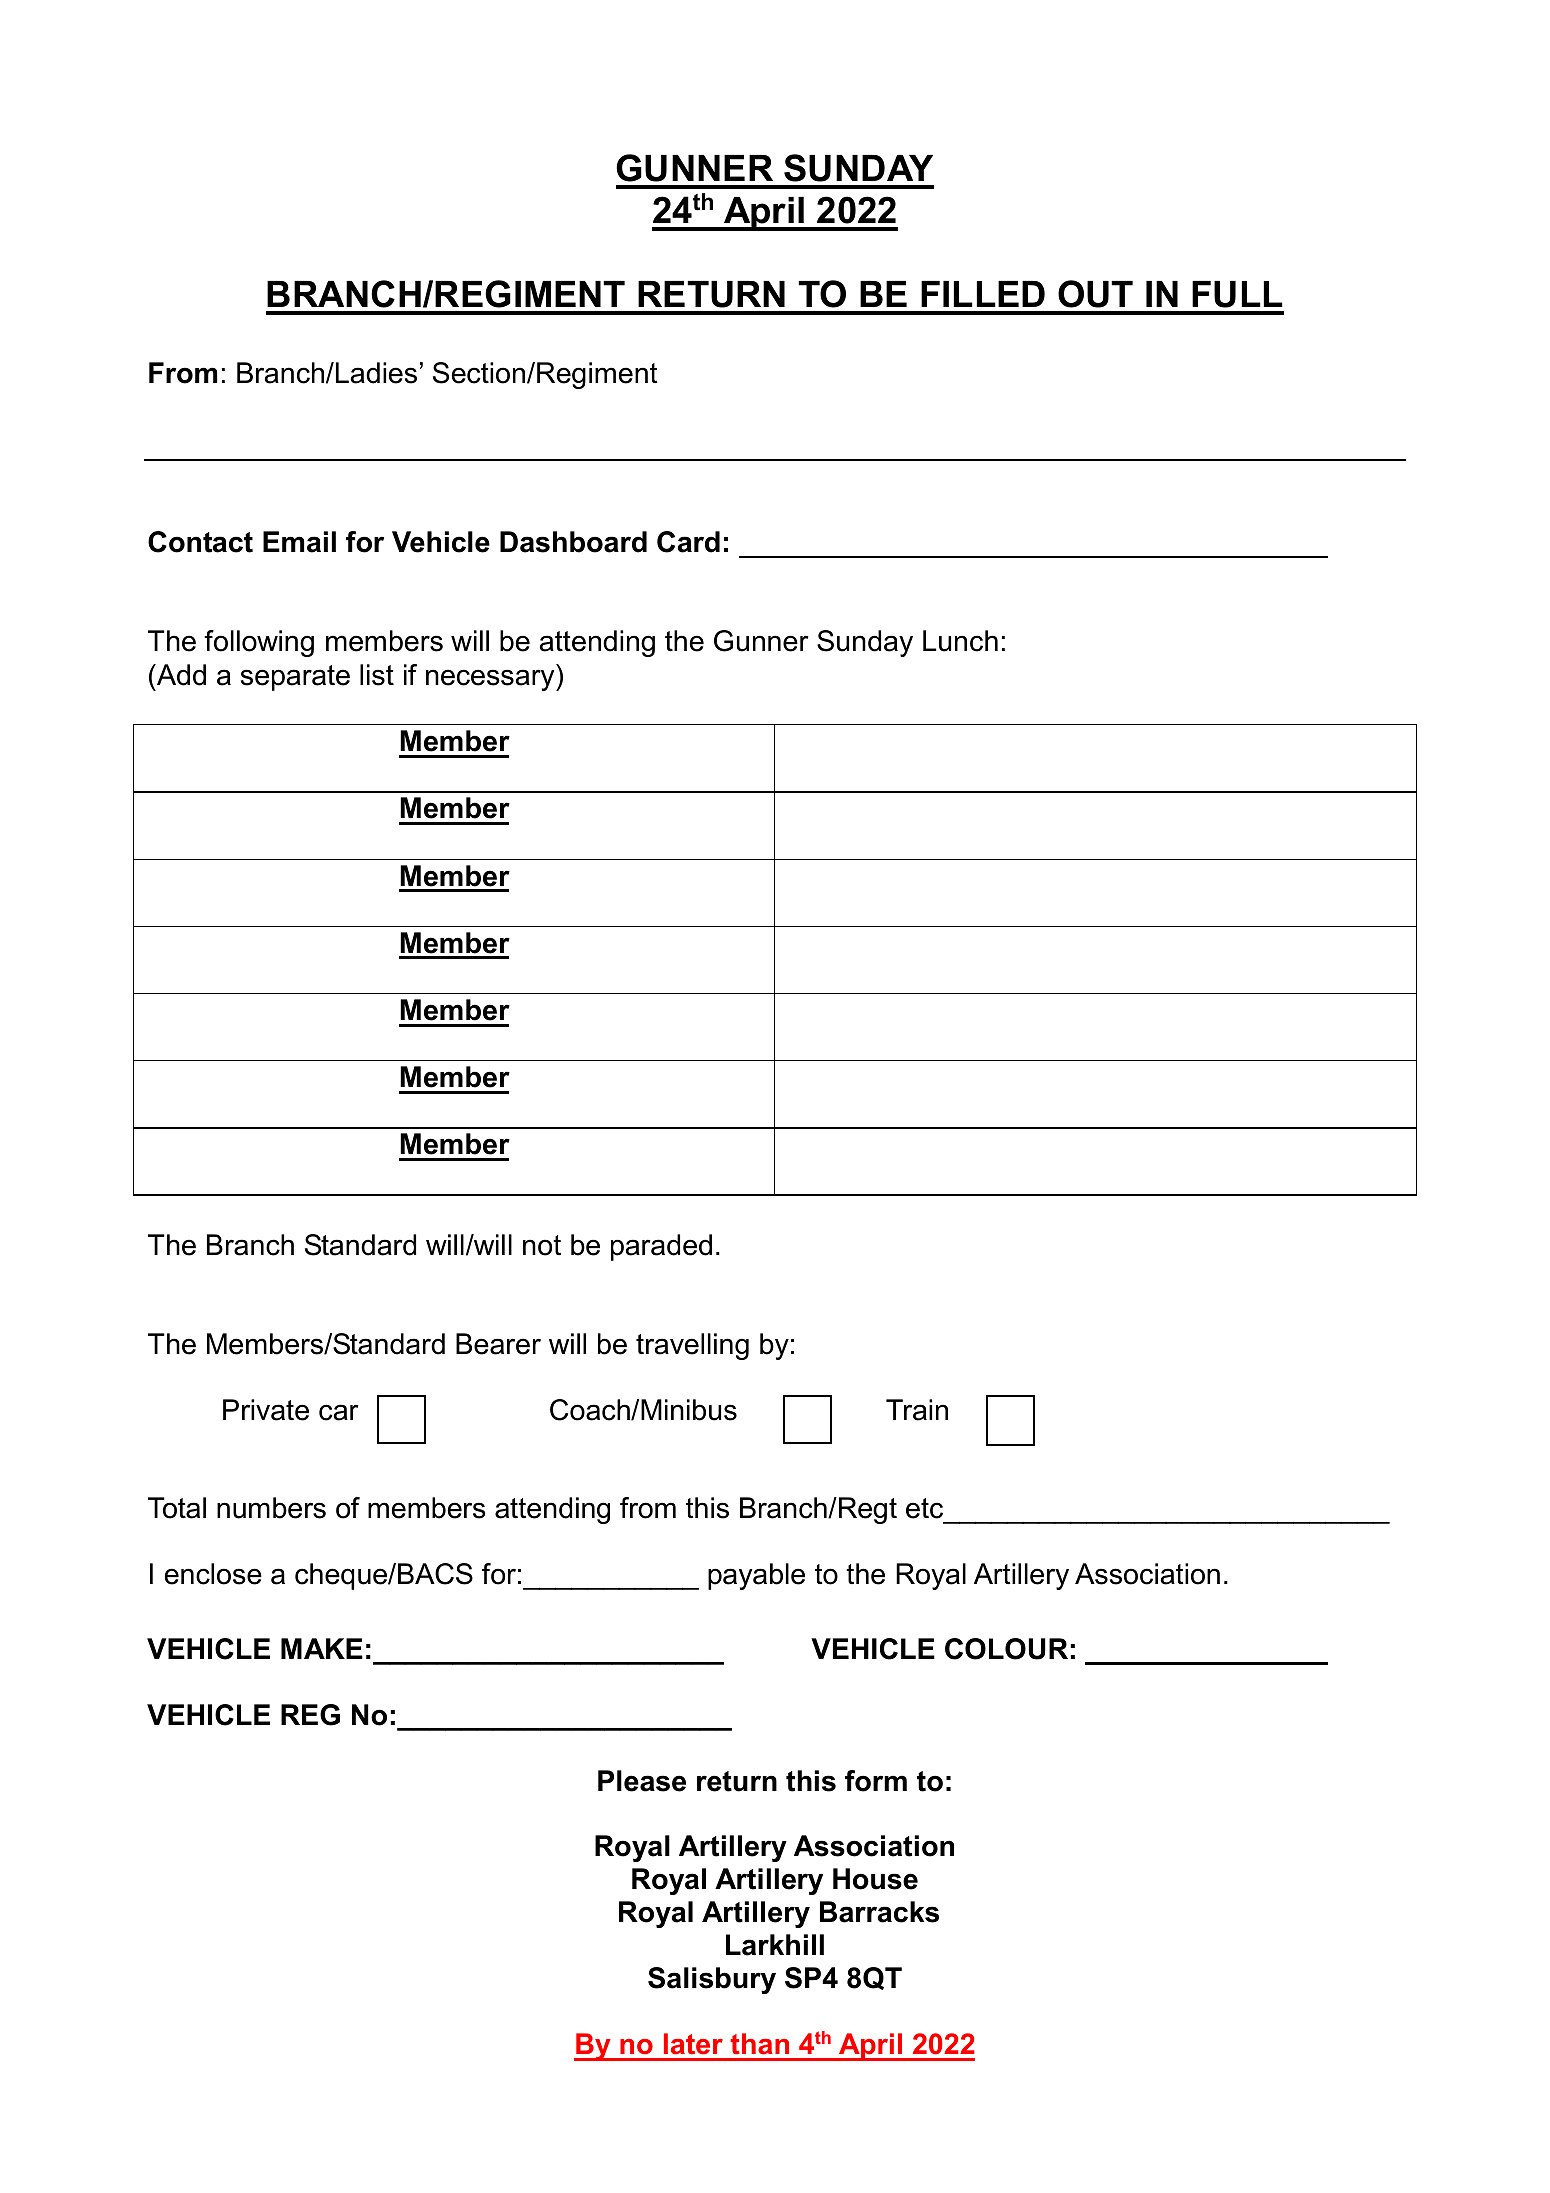 The height and width of the screenshot is (2193, 1550). What do you see at coordinates (299, 542) in the screenshot?
I see `Email` at bounding box center [299, 542].
